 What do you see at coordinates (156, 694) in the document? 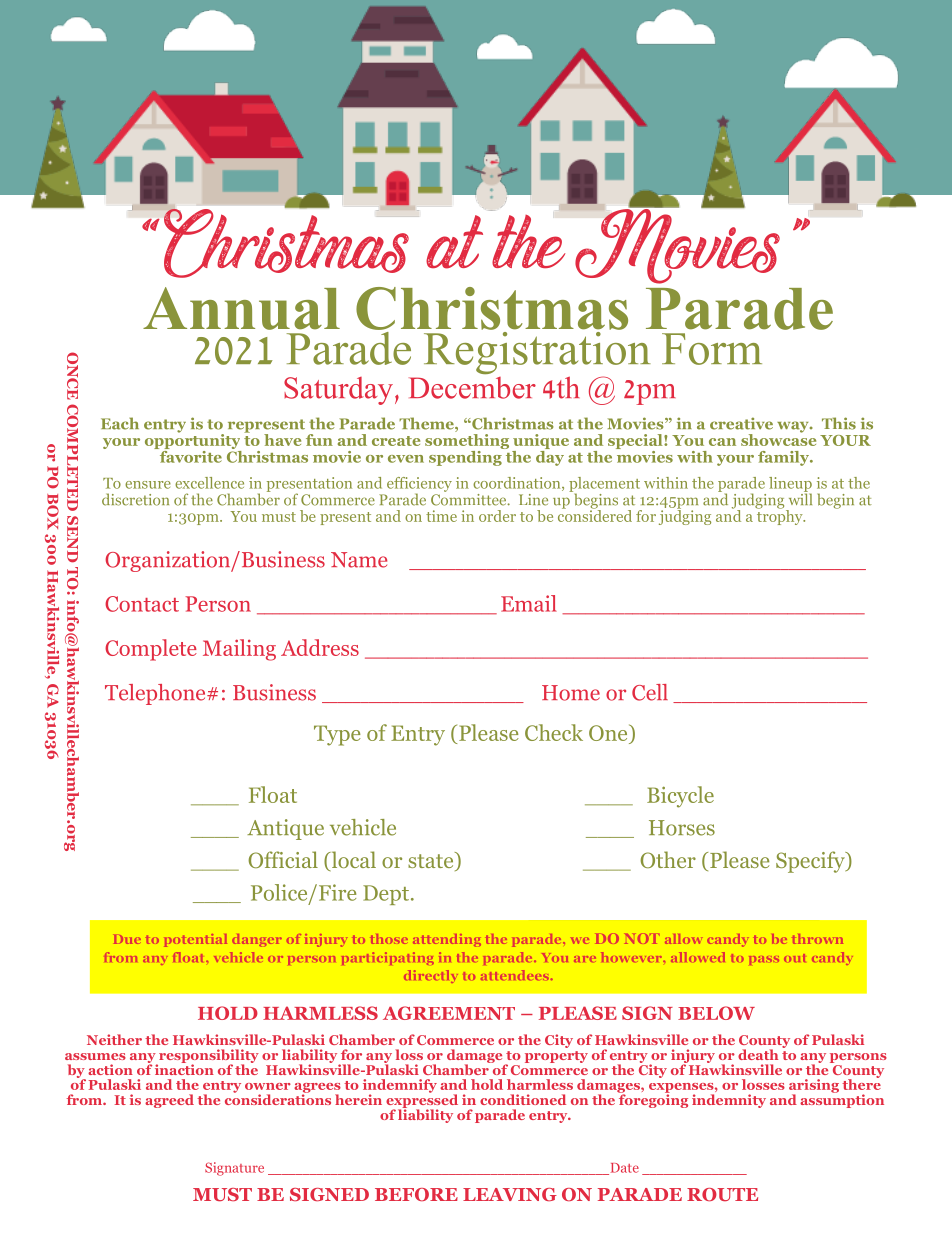
I see `Telephone` at bounding box center [156, 694].
